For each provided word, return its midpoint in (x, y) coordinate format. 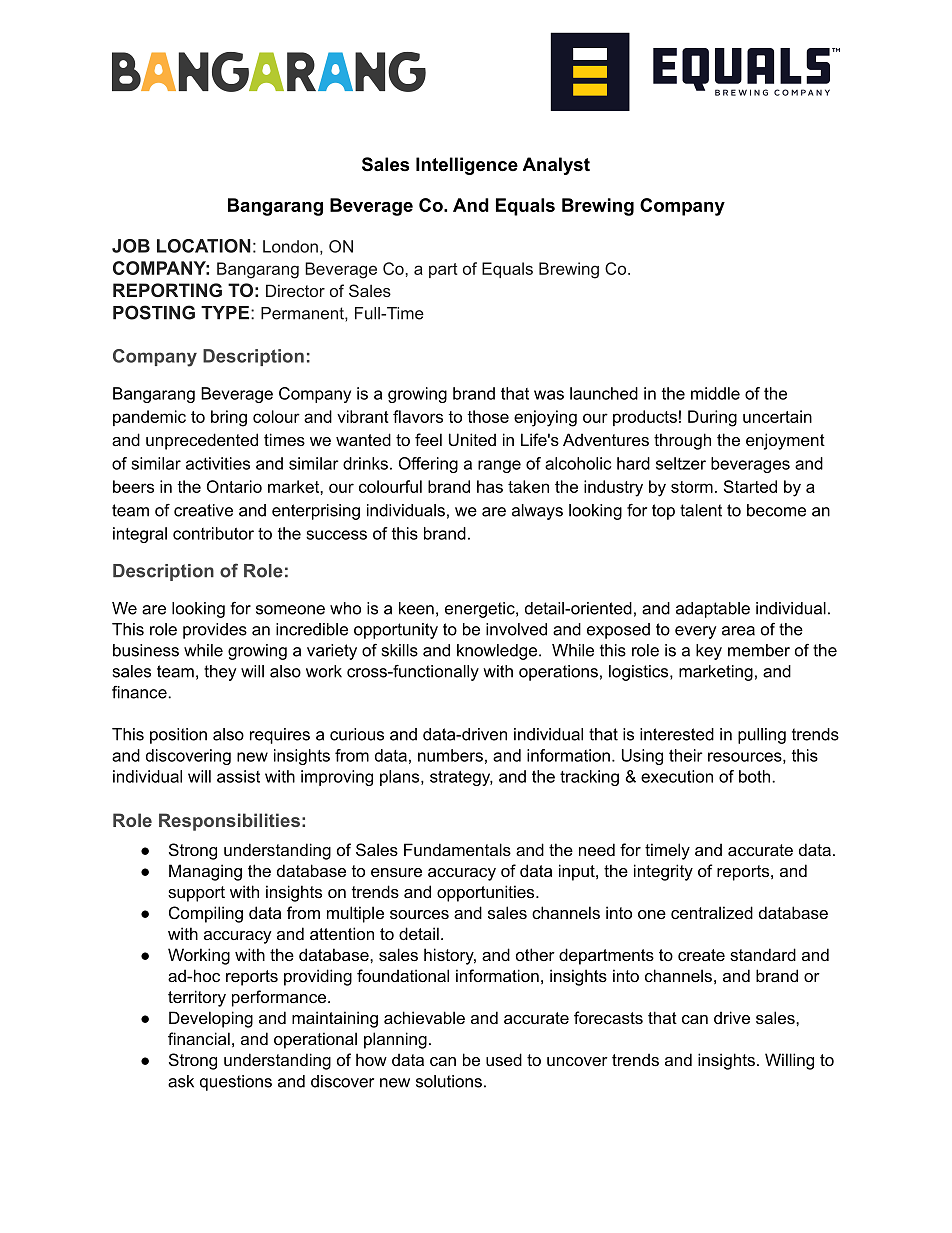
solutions (449, 1081)
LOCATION (204, 246)
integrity (663, 872)
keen (416, 608)
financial (199, 1038)
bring (229, 418)
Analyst (556, 166)
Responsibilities (229, 822)
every (695, 632)
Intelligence (467, 166)
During (712, 418)
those (488, 416)
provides (215, 631)
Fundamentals (457, 849)
